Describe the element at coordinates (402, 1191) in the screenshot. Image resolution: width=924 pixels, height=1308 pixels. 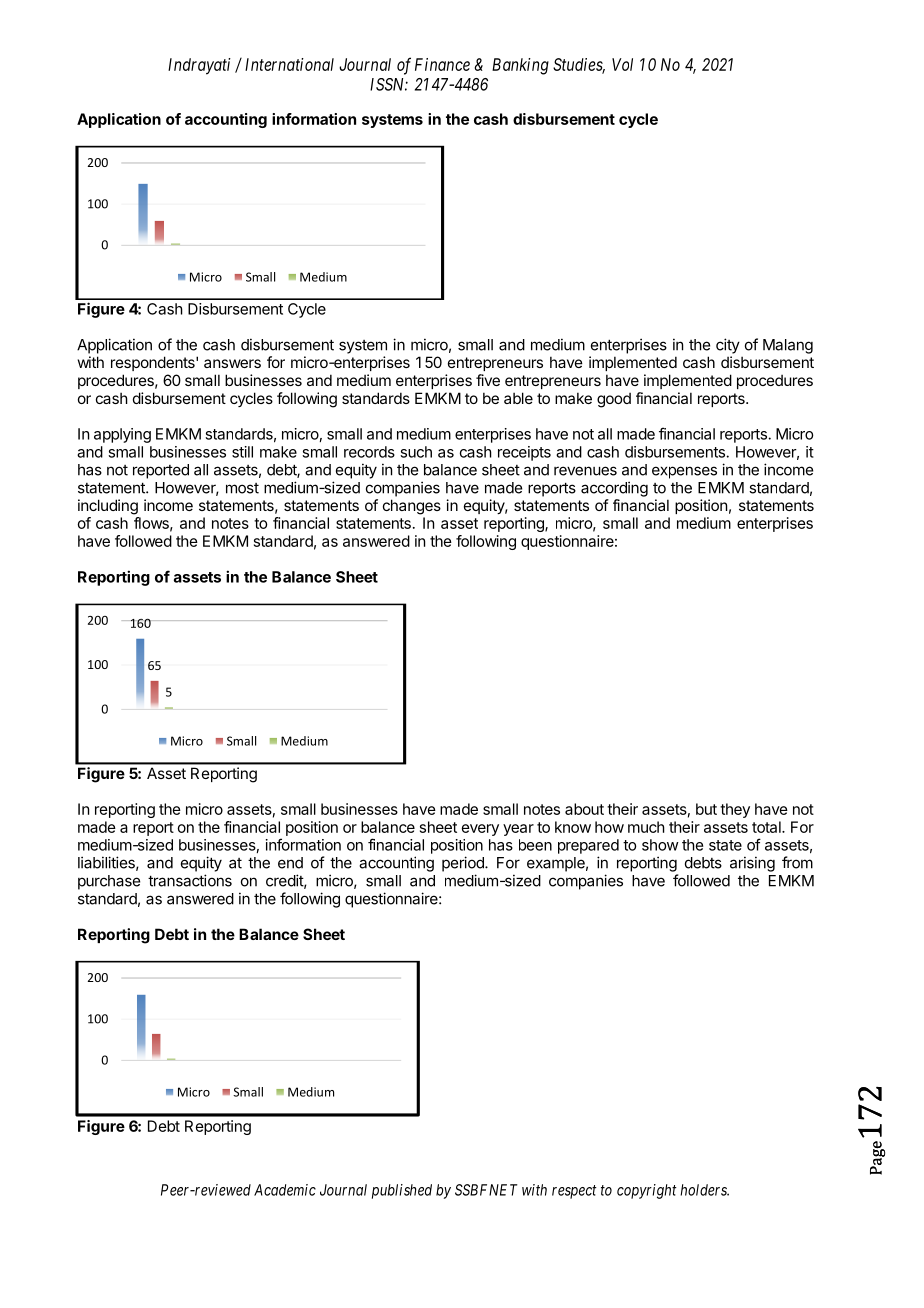
I see `published` at that location.
